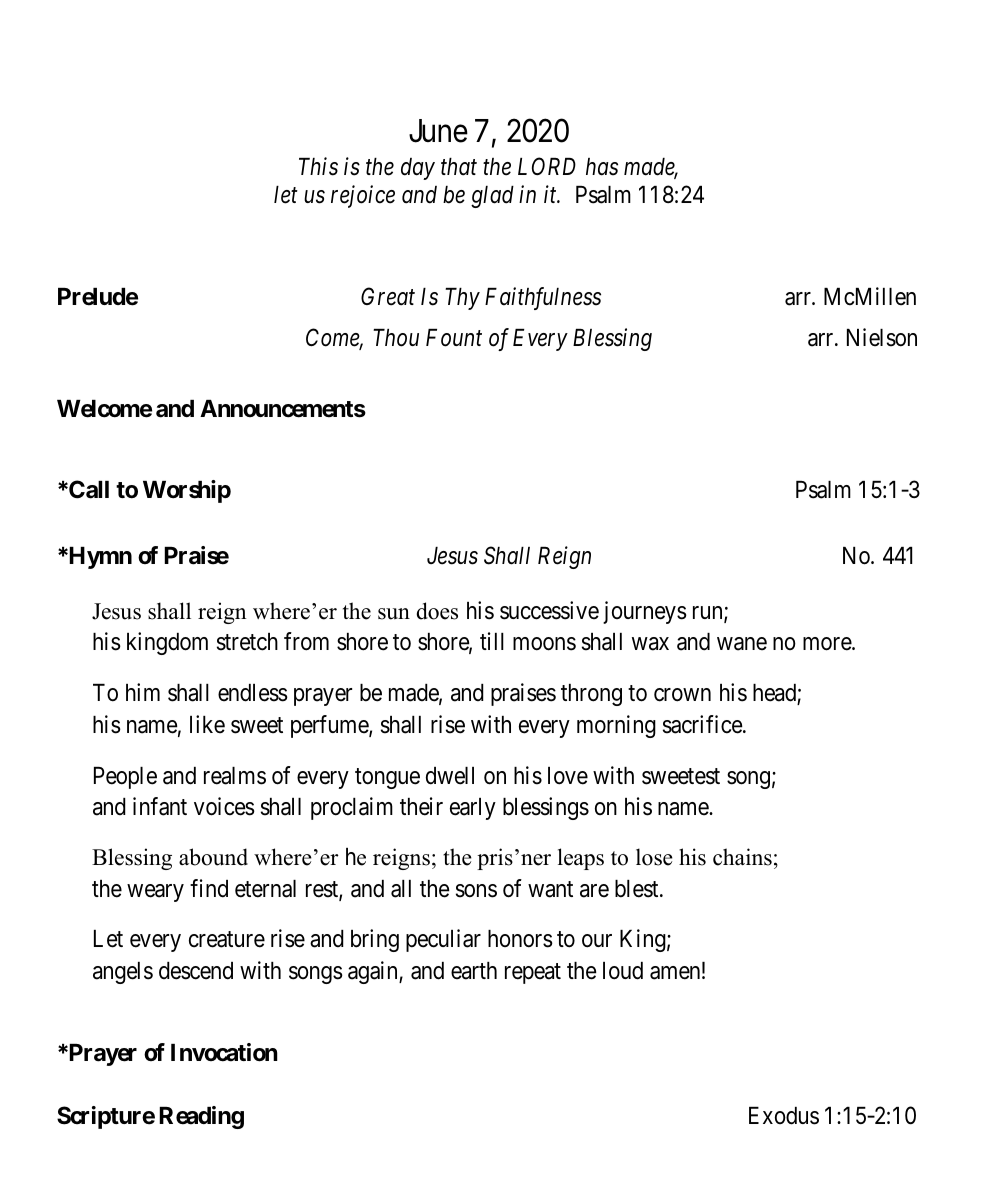 Image resolution: width=991 pixels, height=1204 pixels. Describe the element at coordinates (437, 611) in the screenshot. I see `does` at that location.
